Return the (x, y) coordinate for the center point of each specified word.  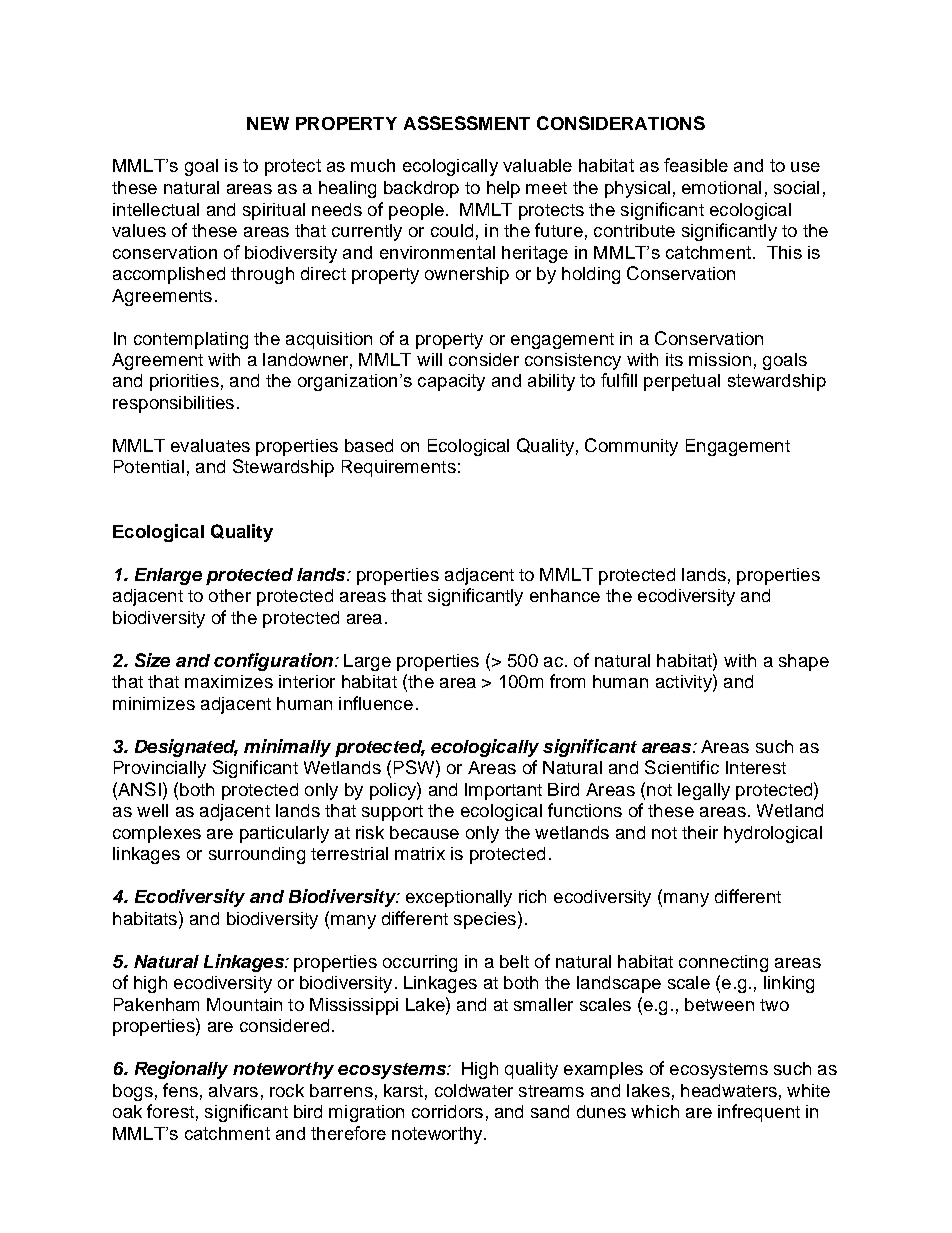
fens (180, 1090)
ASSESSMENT (467, 123)
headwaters (729, 1090)
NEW (268, 123)
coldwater (474, 1090)
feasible (696, 165)
